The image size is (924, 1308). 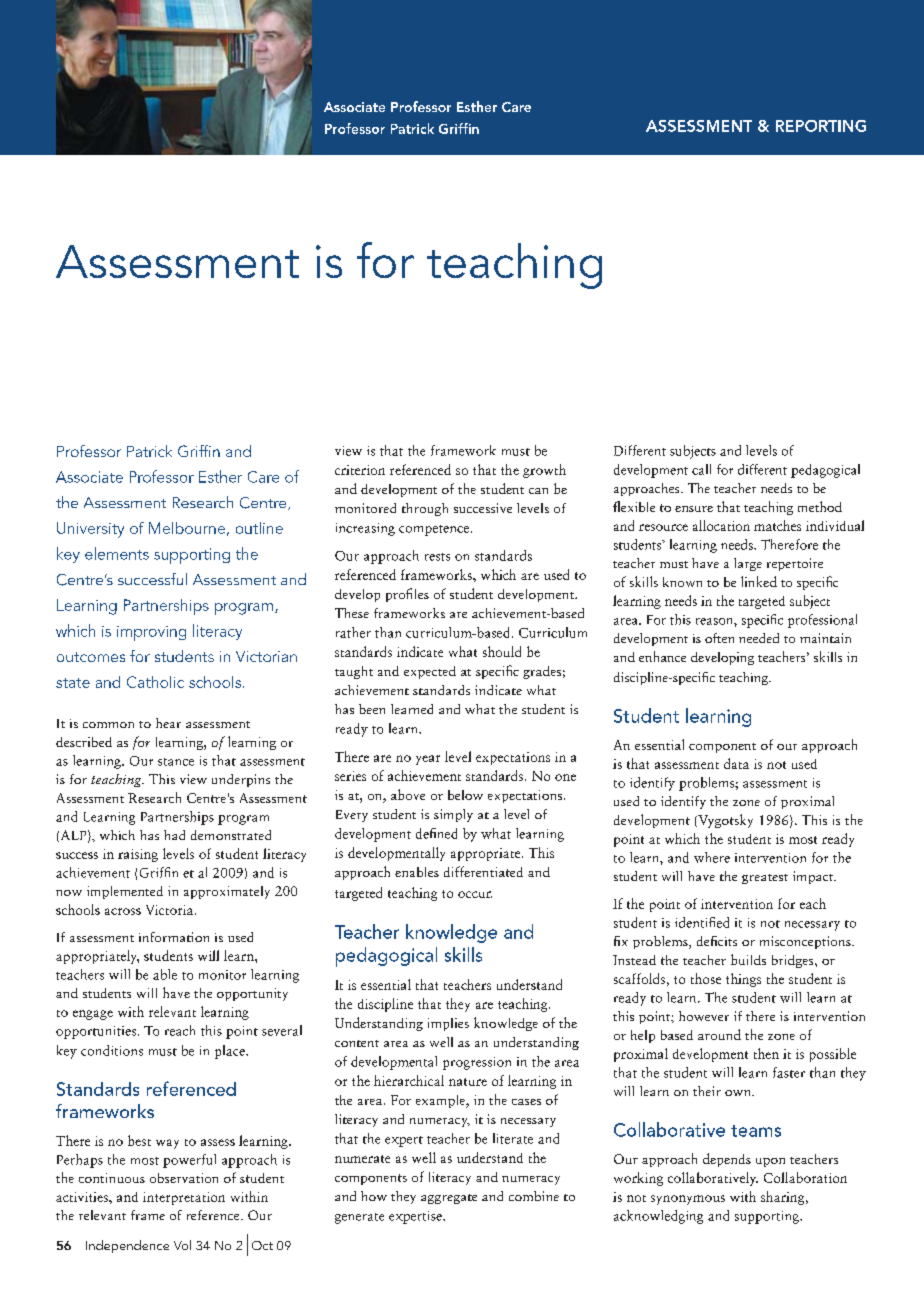 What do you see at coordinates (425, 509) in the screenshot?
I see `through` at bounding box center [425, 509].
